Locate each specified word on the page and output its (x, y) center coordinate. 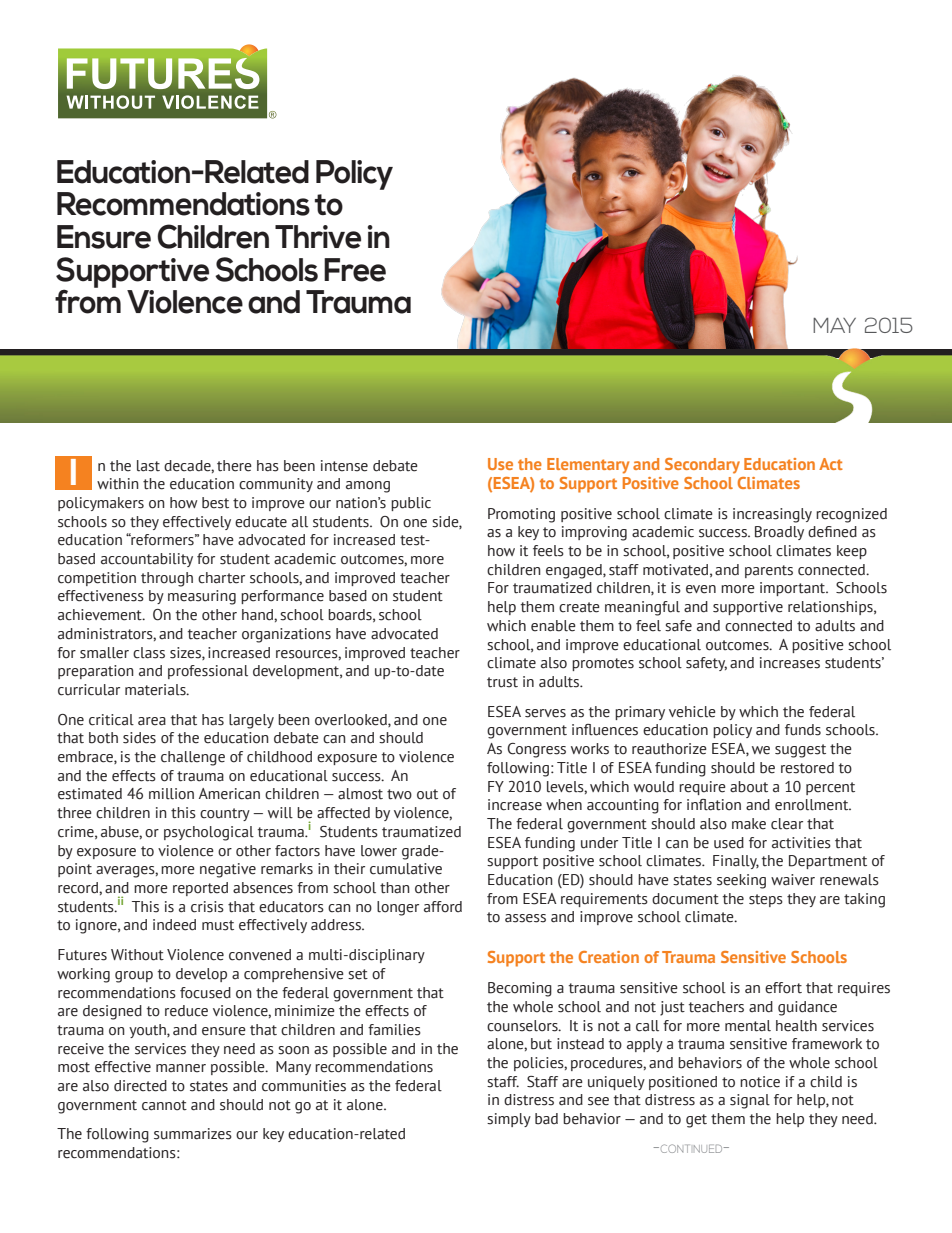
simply (509, 1120)
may (834, 325)
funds (803, 730)
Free (355, 270)
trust (502, 682)
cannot (164, 1105)
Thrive (318, 237)
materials (156, 690)
